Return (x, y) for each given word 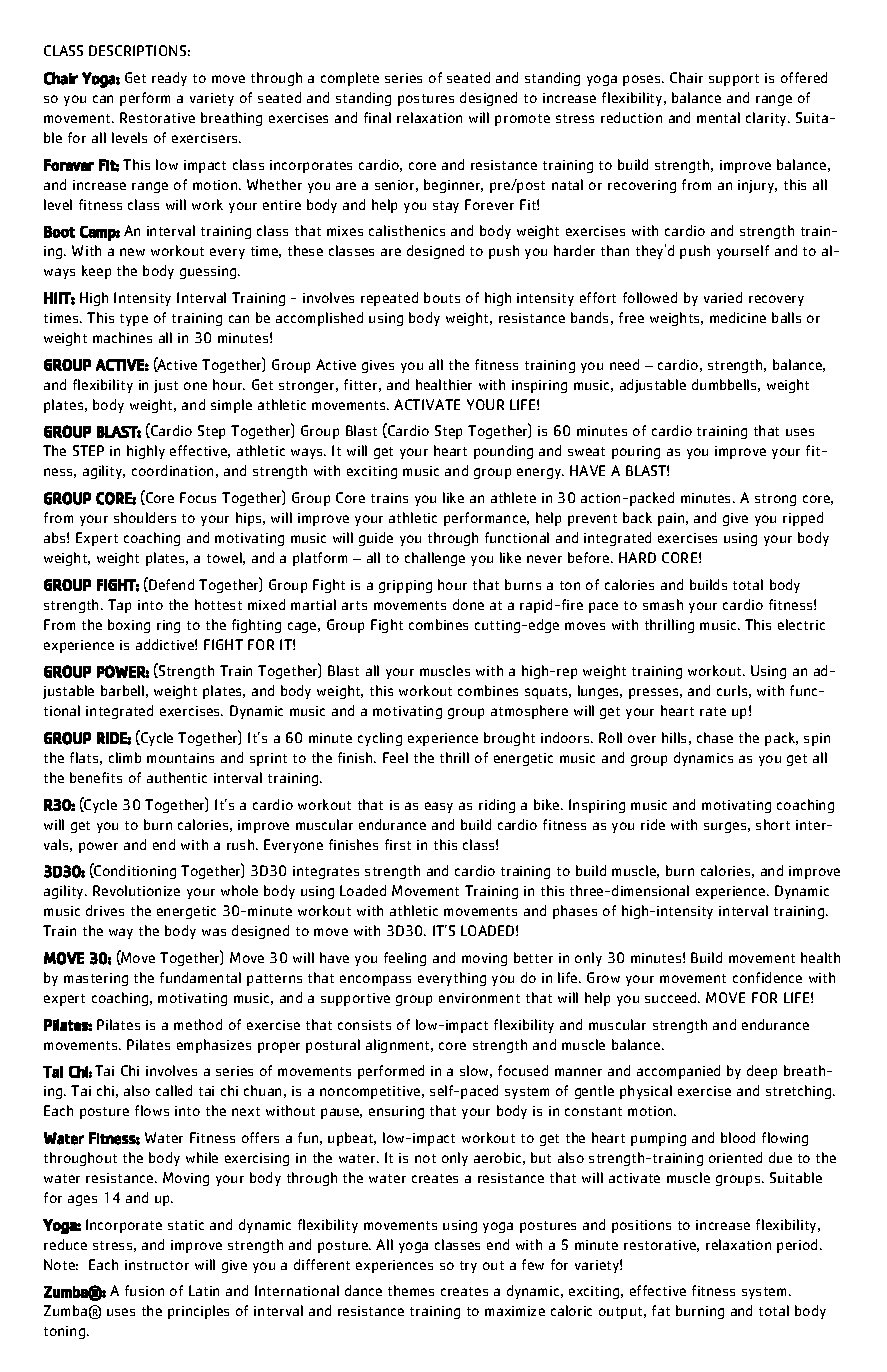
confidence (767, 977)
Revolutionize (136, 890)
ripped (803, 519)
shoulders (145, 517)
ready (169, 79)
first (398, 844)
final (377, 117)
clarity (767, 119)
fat (661, 1310)
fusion (144, 1290)
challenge (435, 559)
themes (411, 1290)
